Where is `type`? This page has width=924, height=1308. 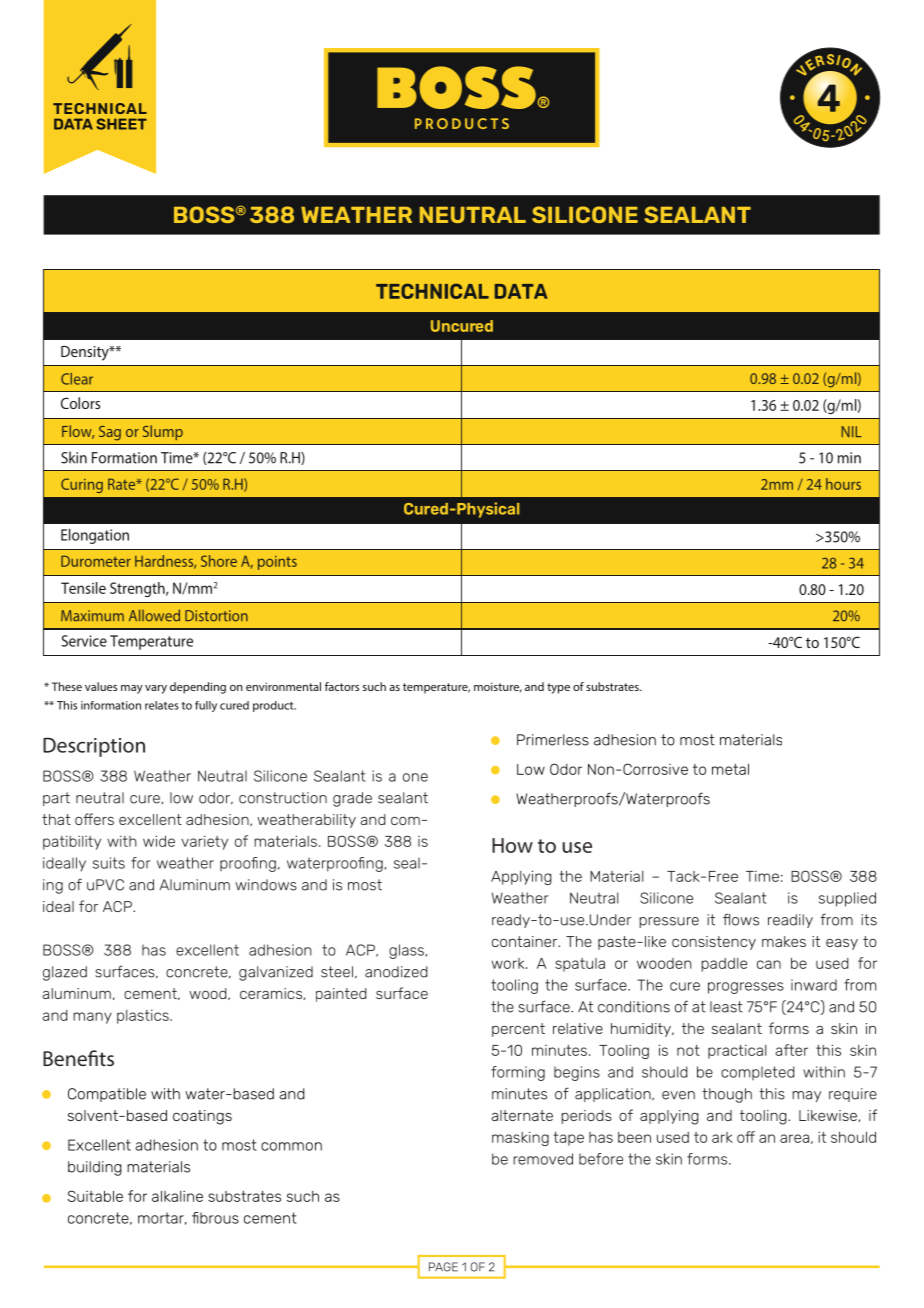
type is located at coordinates (558, 688).
